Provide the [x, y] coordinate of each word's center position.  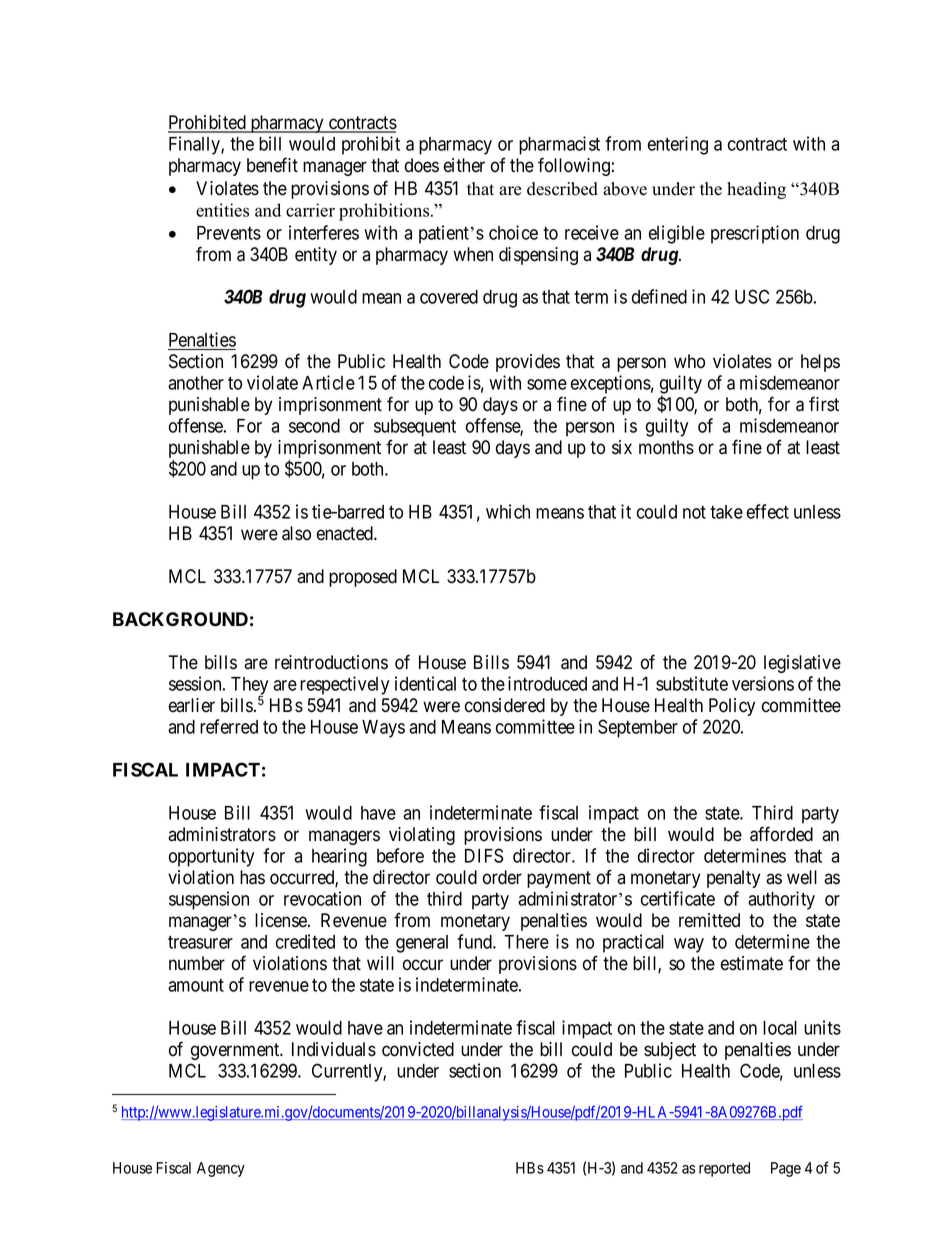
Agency [221, 1169]
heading [756, 190]
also [296, 533]
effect [768, 511]
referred [229, 726]
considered [505, 705]
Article [328, 382]
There [526, 942]
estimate [752, 963]
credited [305, 941]
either [464, 165]
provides [528, 363]
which [508, 511]
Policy [732, 707]
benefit [272, 165]
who [689, 361]
